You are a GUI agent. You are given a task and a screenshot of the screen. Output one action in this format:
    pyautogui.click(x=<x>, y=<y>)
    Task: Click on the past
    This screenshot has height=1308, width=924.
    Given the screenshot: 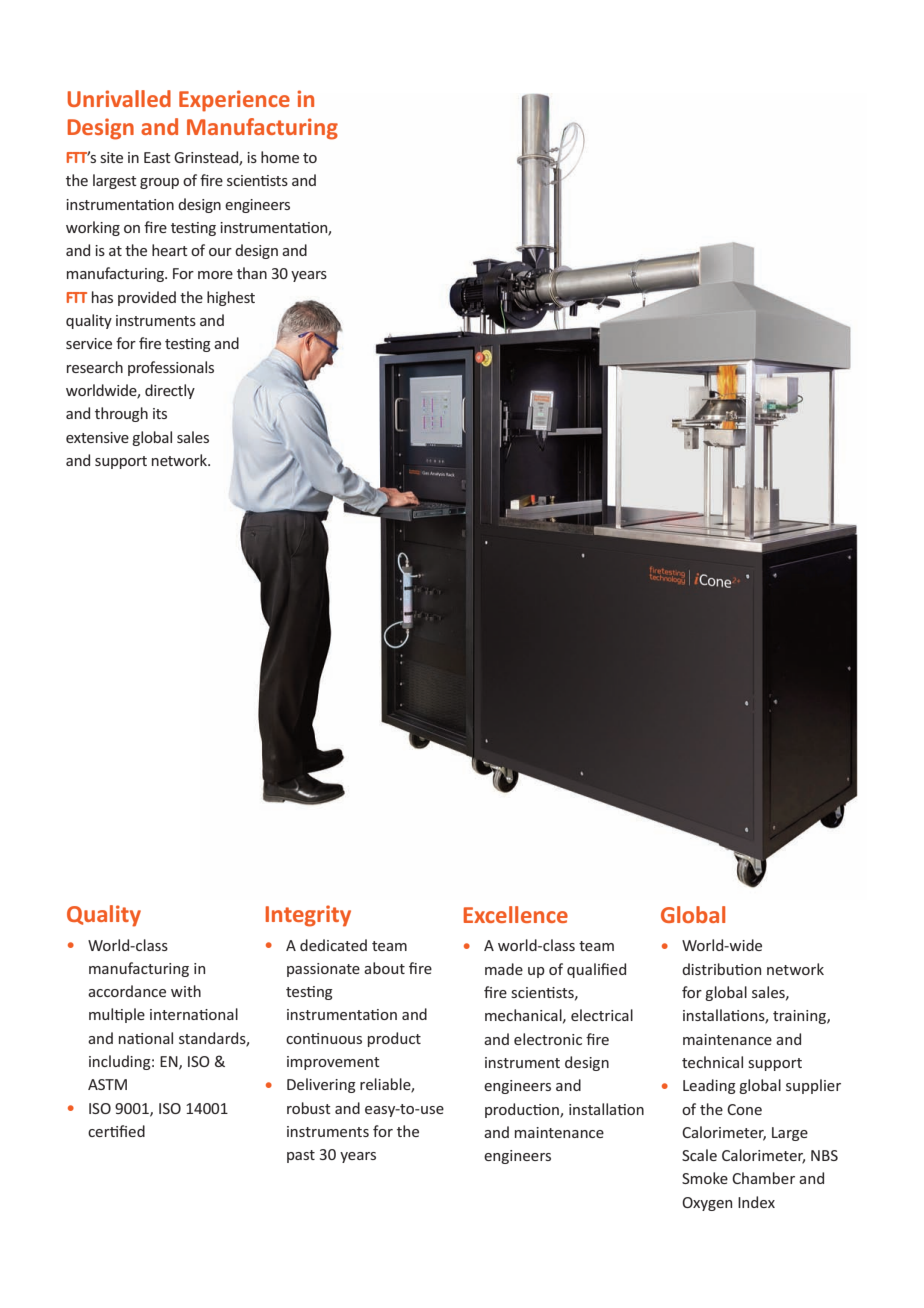 What is the action you would take?
    pyautogui.click(x=301, y=1156)
